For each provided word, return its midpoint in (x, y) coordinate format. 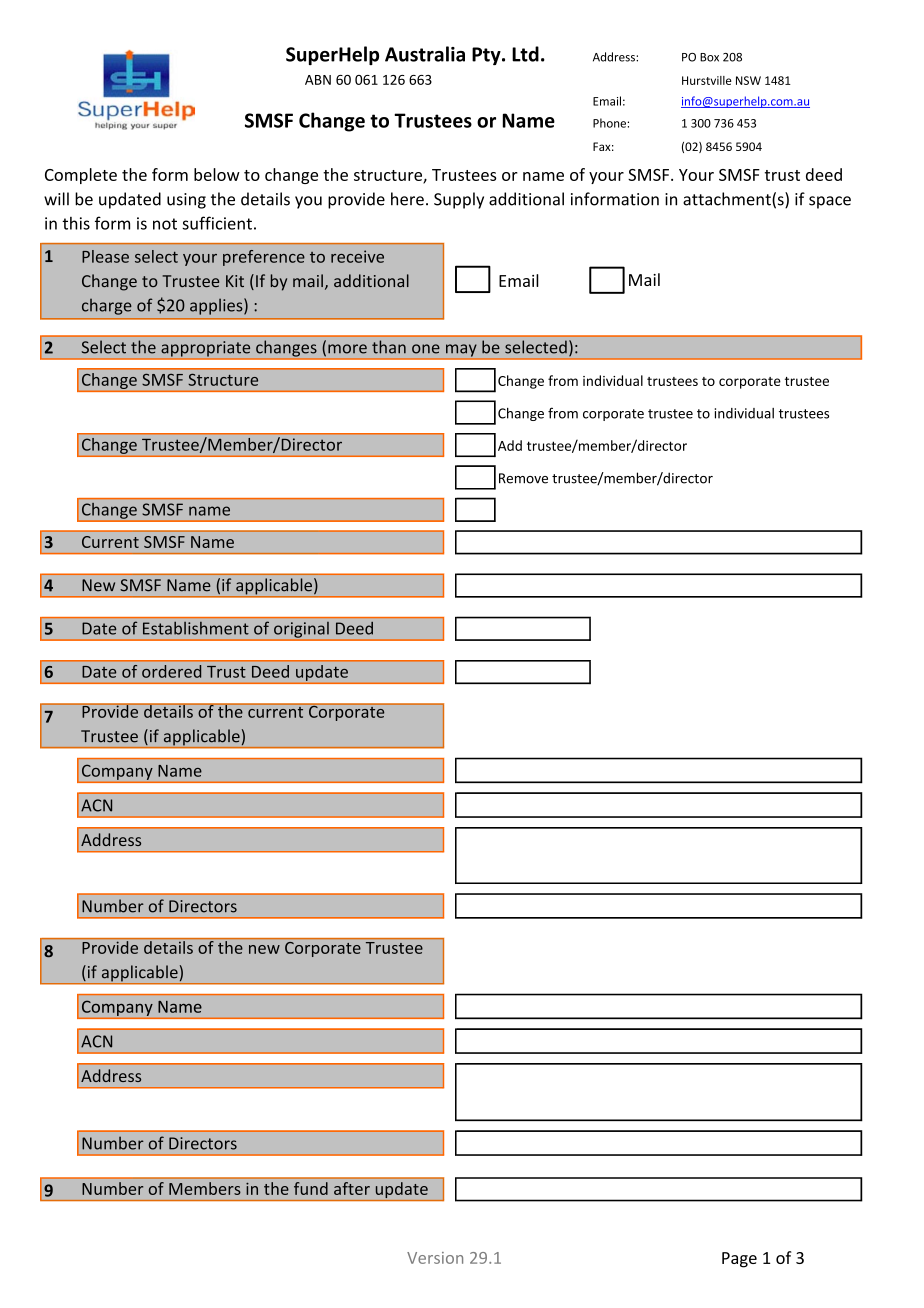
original (301, 630)
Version (435, 1258)
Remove (523, 478)
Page (739, 1260)
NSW (748, 80)
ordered (171, 671)
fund (311, 1188)
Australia (425, 54)
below (217, 174)
